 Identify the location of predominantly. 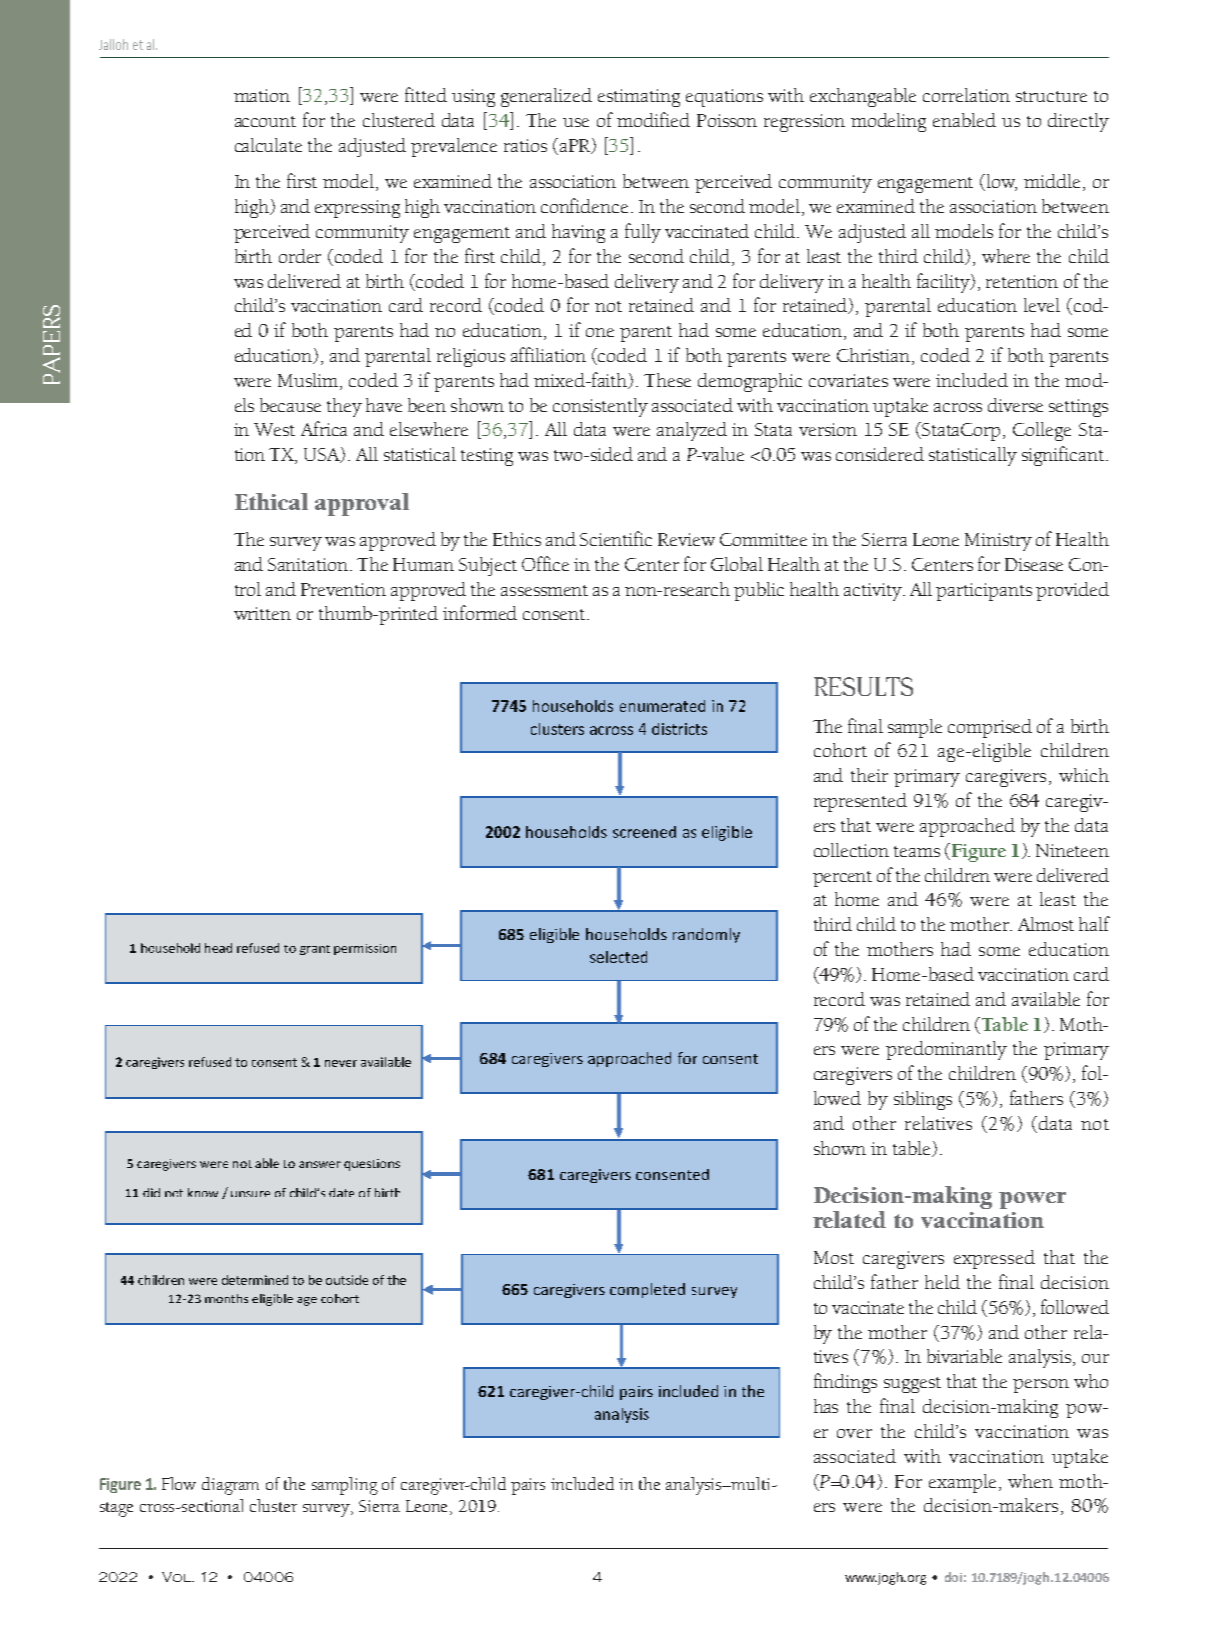
(946, 1050).
